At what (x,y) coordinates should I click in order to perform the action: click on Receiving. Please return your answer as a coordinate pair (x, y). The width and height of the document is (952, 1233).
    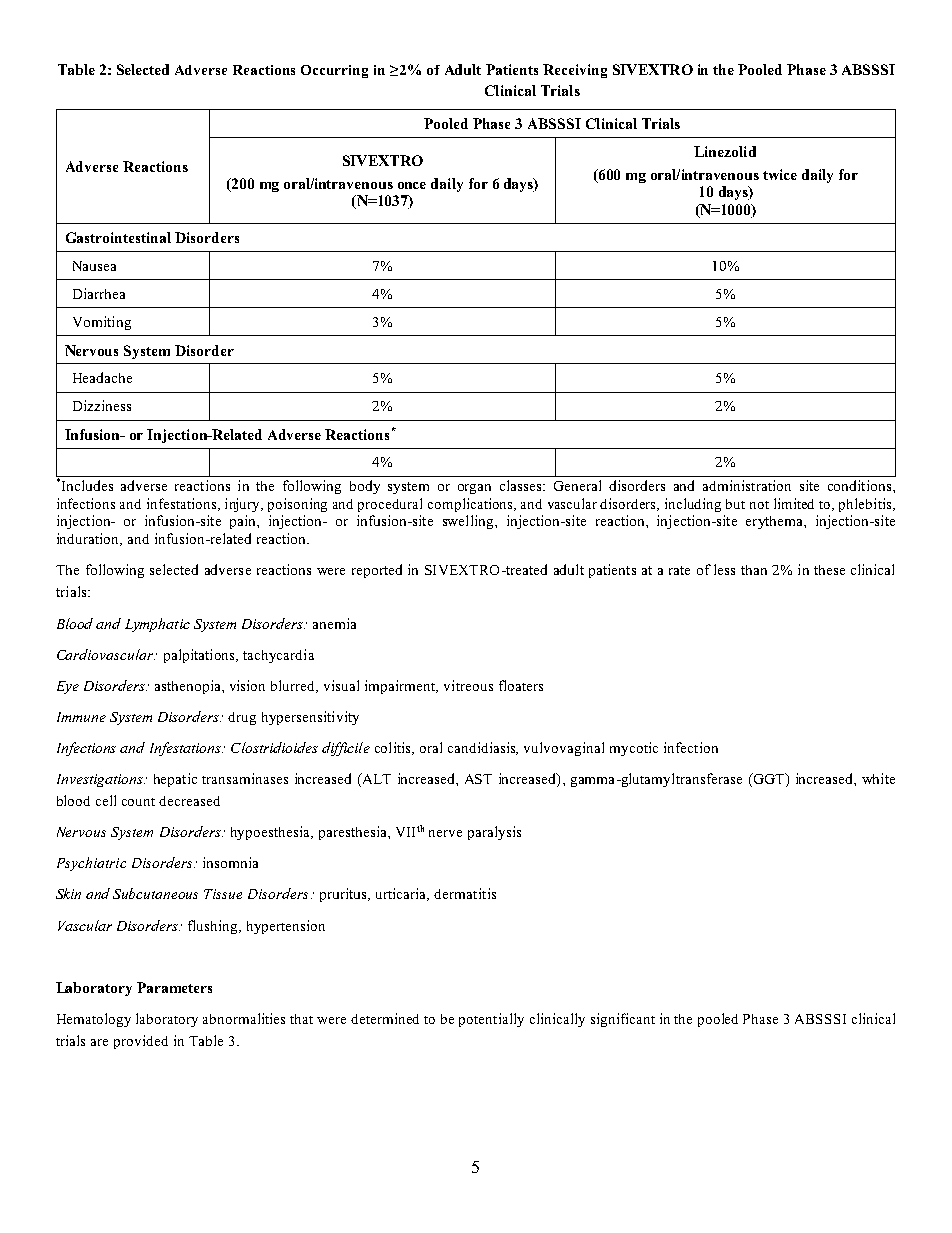
    Looking at the image, I should click on (575, 71).
